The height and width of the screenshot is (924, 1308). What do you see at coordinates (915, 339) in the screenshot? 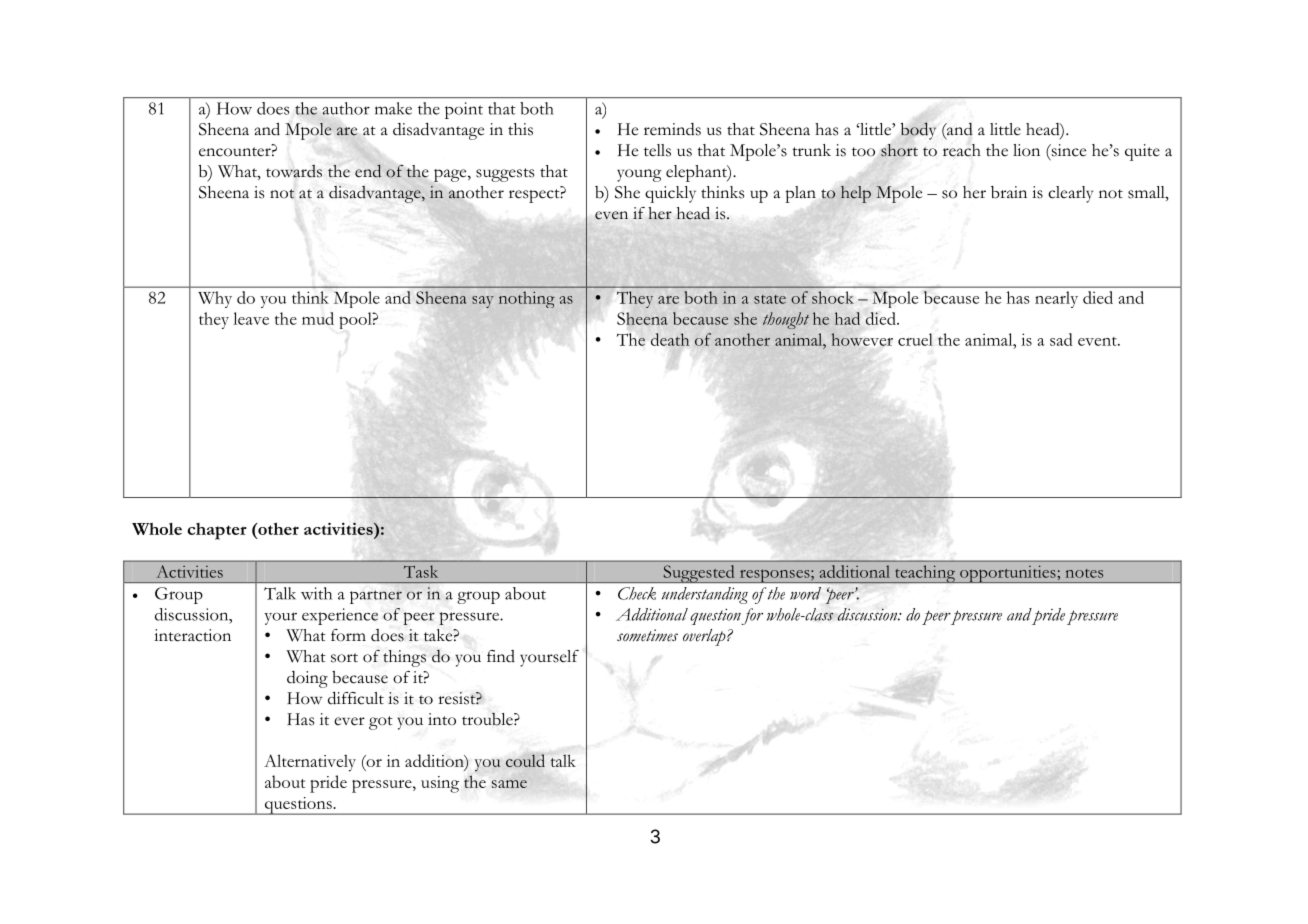
I see `cruel` at bounding box center [915, 339].
